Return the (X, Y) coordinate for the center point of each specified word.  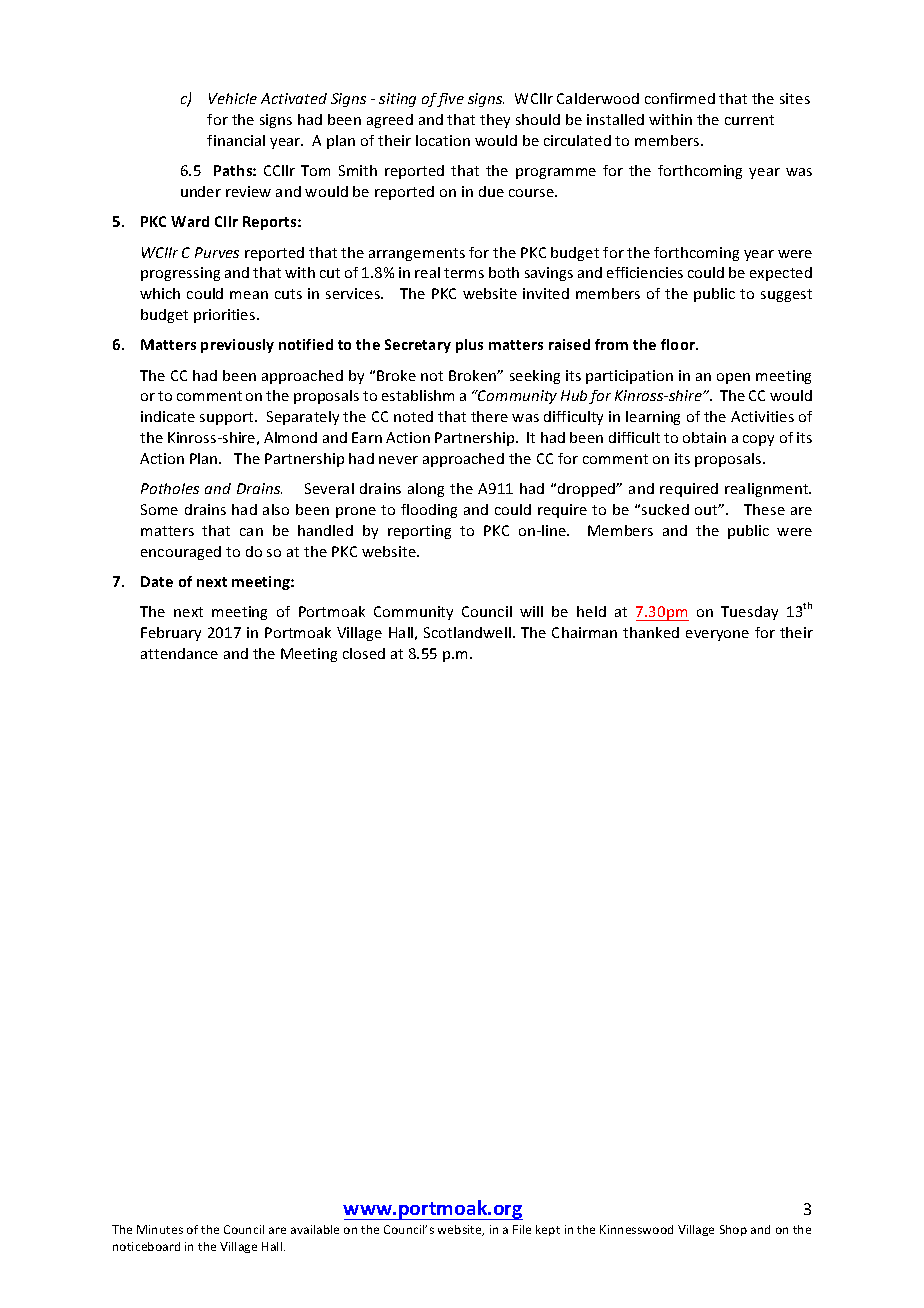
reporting (419, 532)
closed (364, 653)
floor (679, 344)
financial (236, 140)
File (522, 1229)
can (251, 532)
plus (469, 346)
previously (237, 346)
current (749, 120)
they (495, 121)
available (315, 1229)
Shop (733, 1230)
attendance (179, 653)
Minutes (160, 1229)
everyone (717, 635)
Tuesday (749, 613)
